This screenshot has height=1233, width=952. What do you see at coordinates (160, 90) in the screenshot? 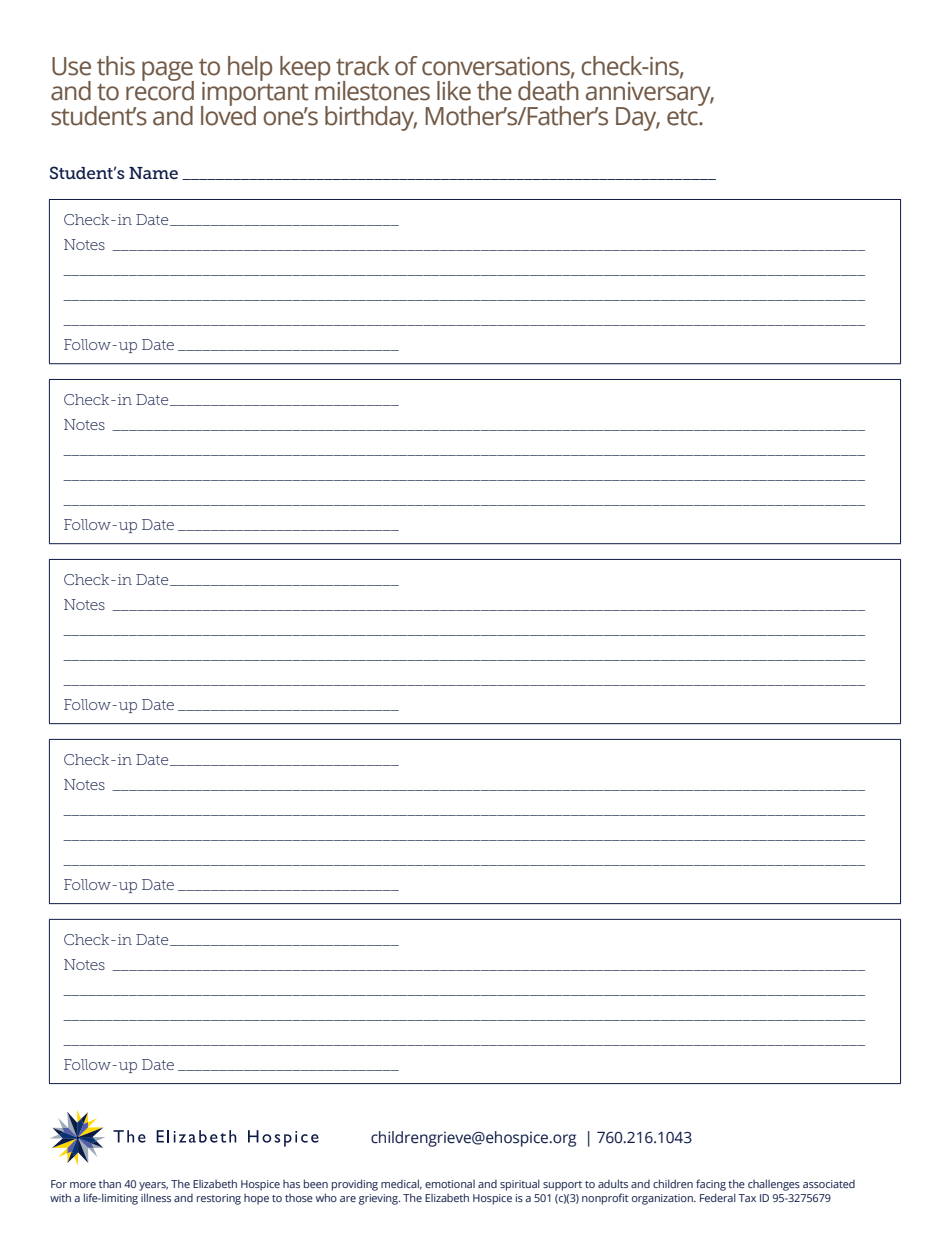
I see `record` at bounding box center [160, 90].
